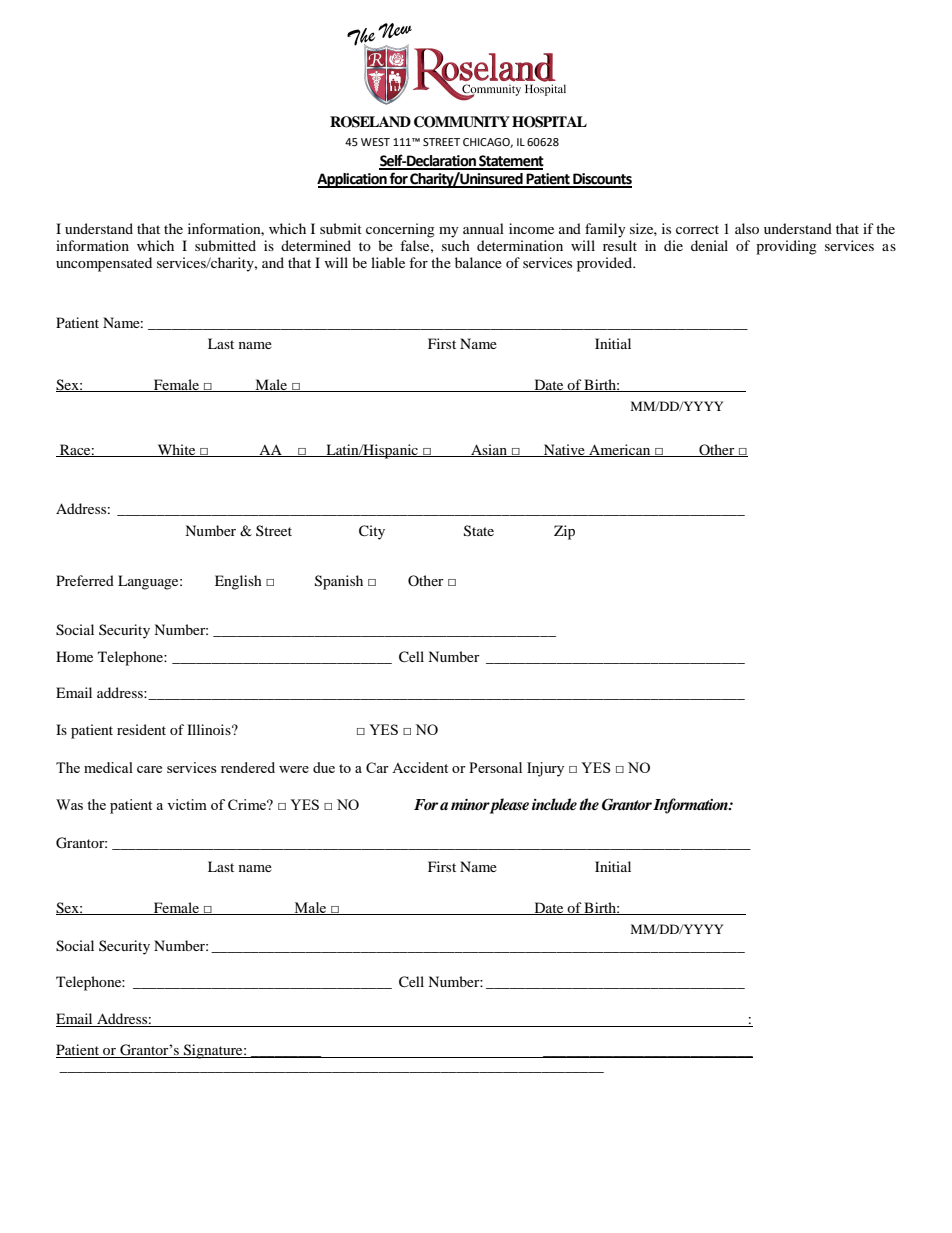 This image has width=952, height=1233. I want to click on include, so click(554, 804).
